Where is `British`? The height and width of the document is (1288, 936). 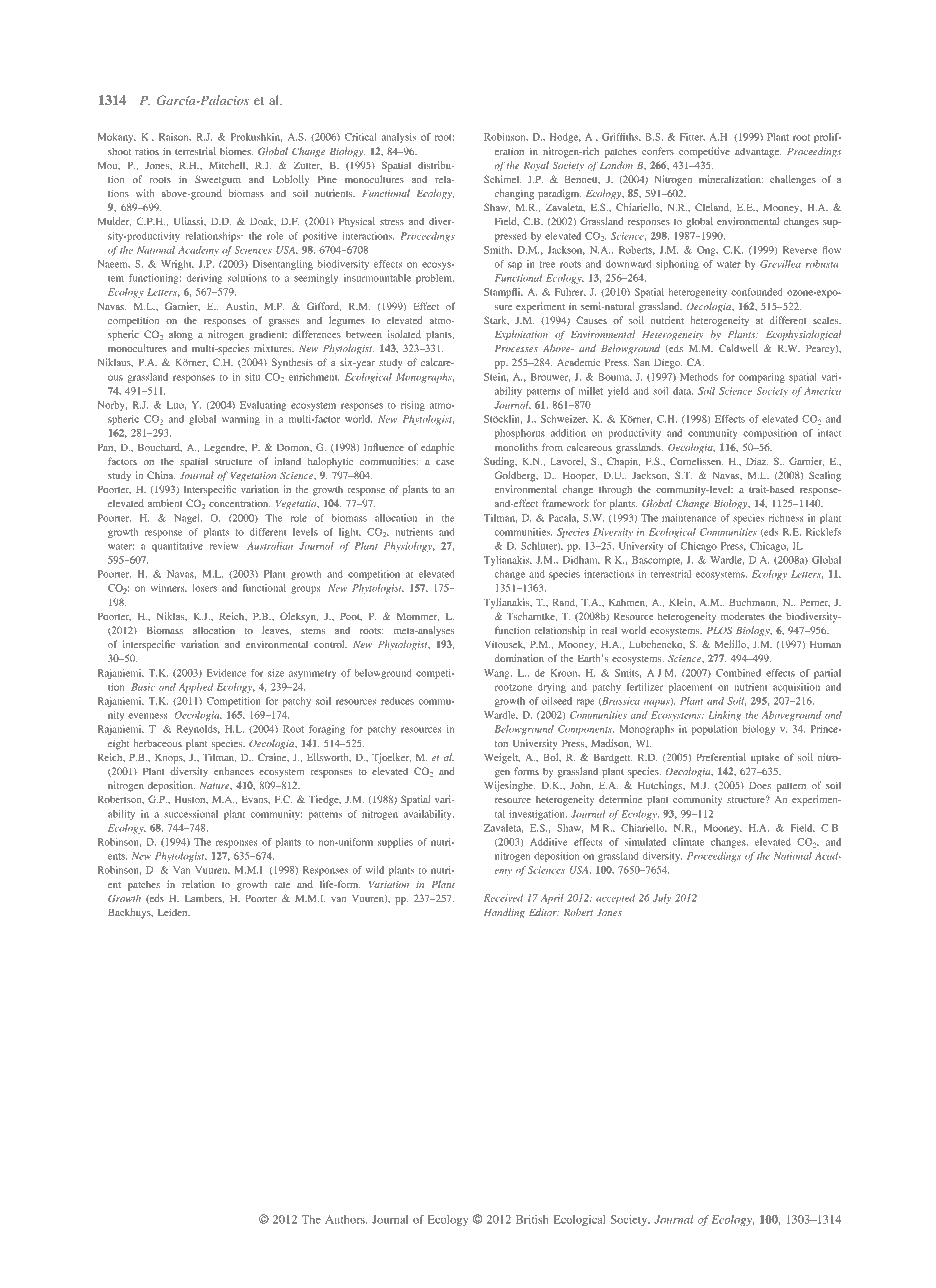 British is located at coordinates (532, 1219).
